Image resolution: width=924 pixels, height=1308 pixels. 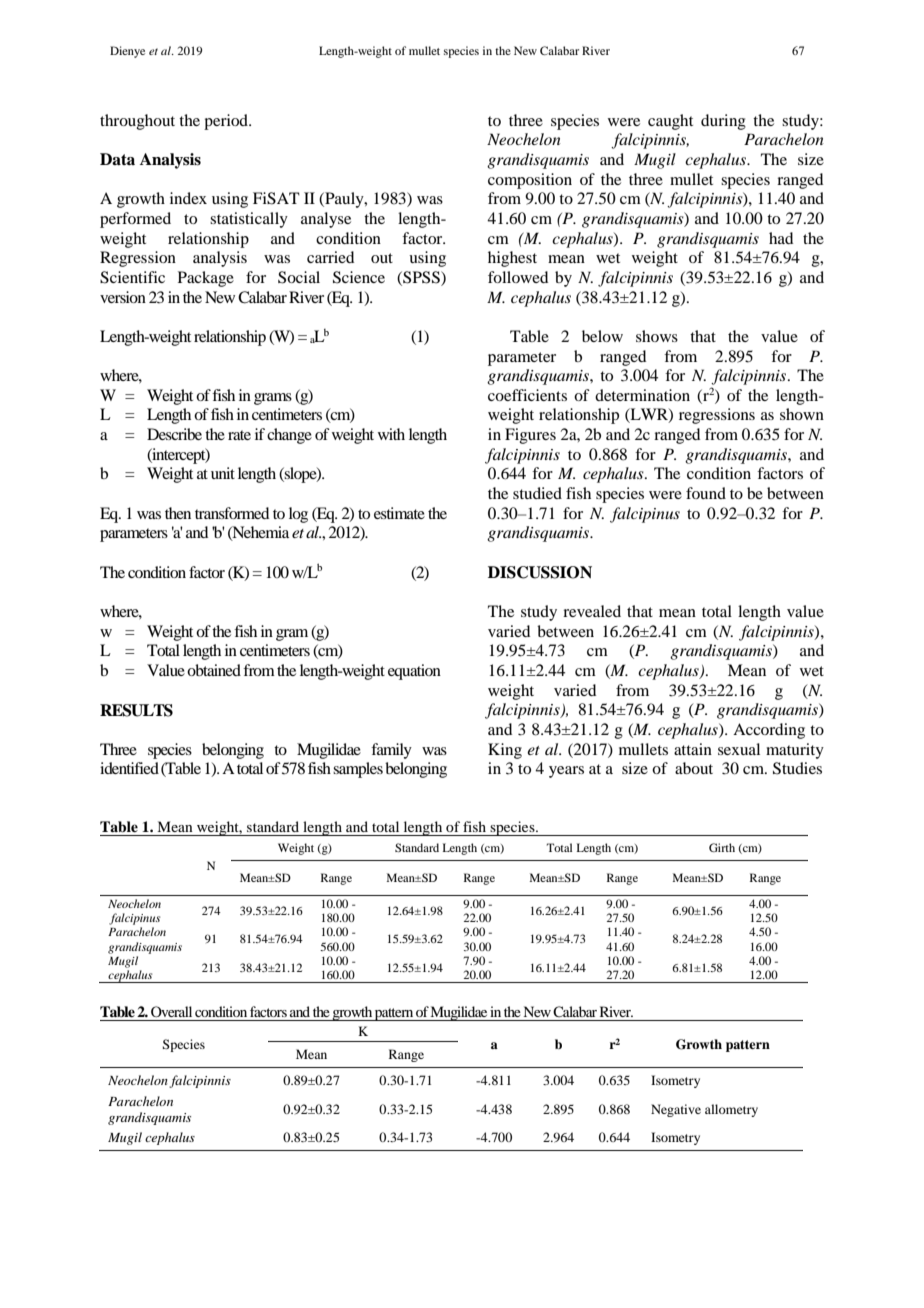 What do you see at coordinates (676, 1110) in the page?
I see `Negative` at bounding box center [676, 1110].
